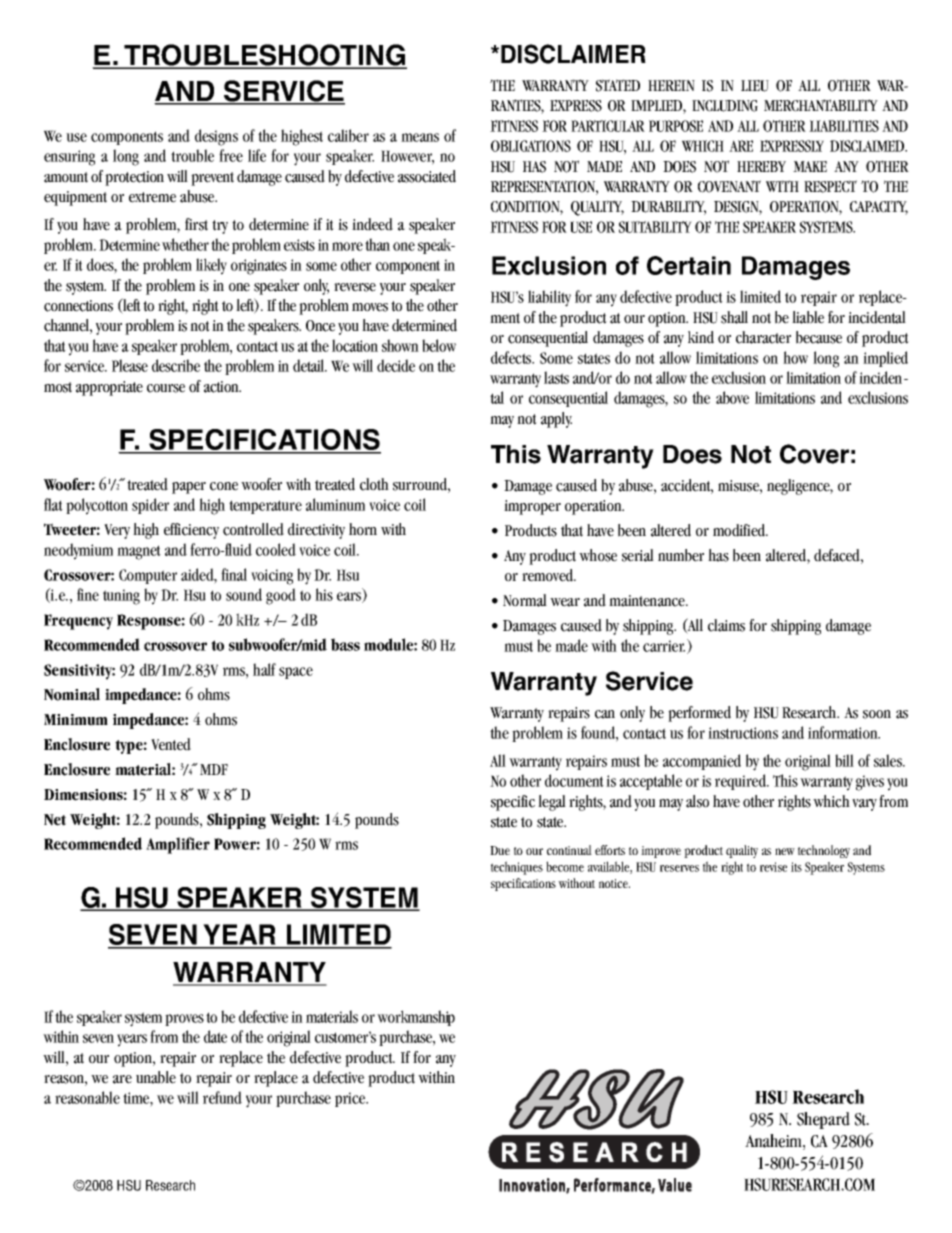  I want to click on LIEU, so click(755, 86).
